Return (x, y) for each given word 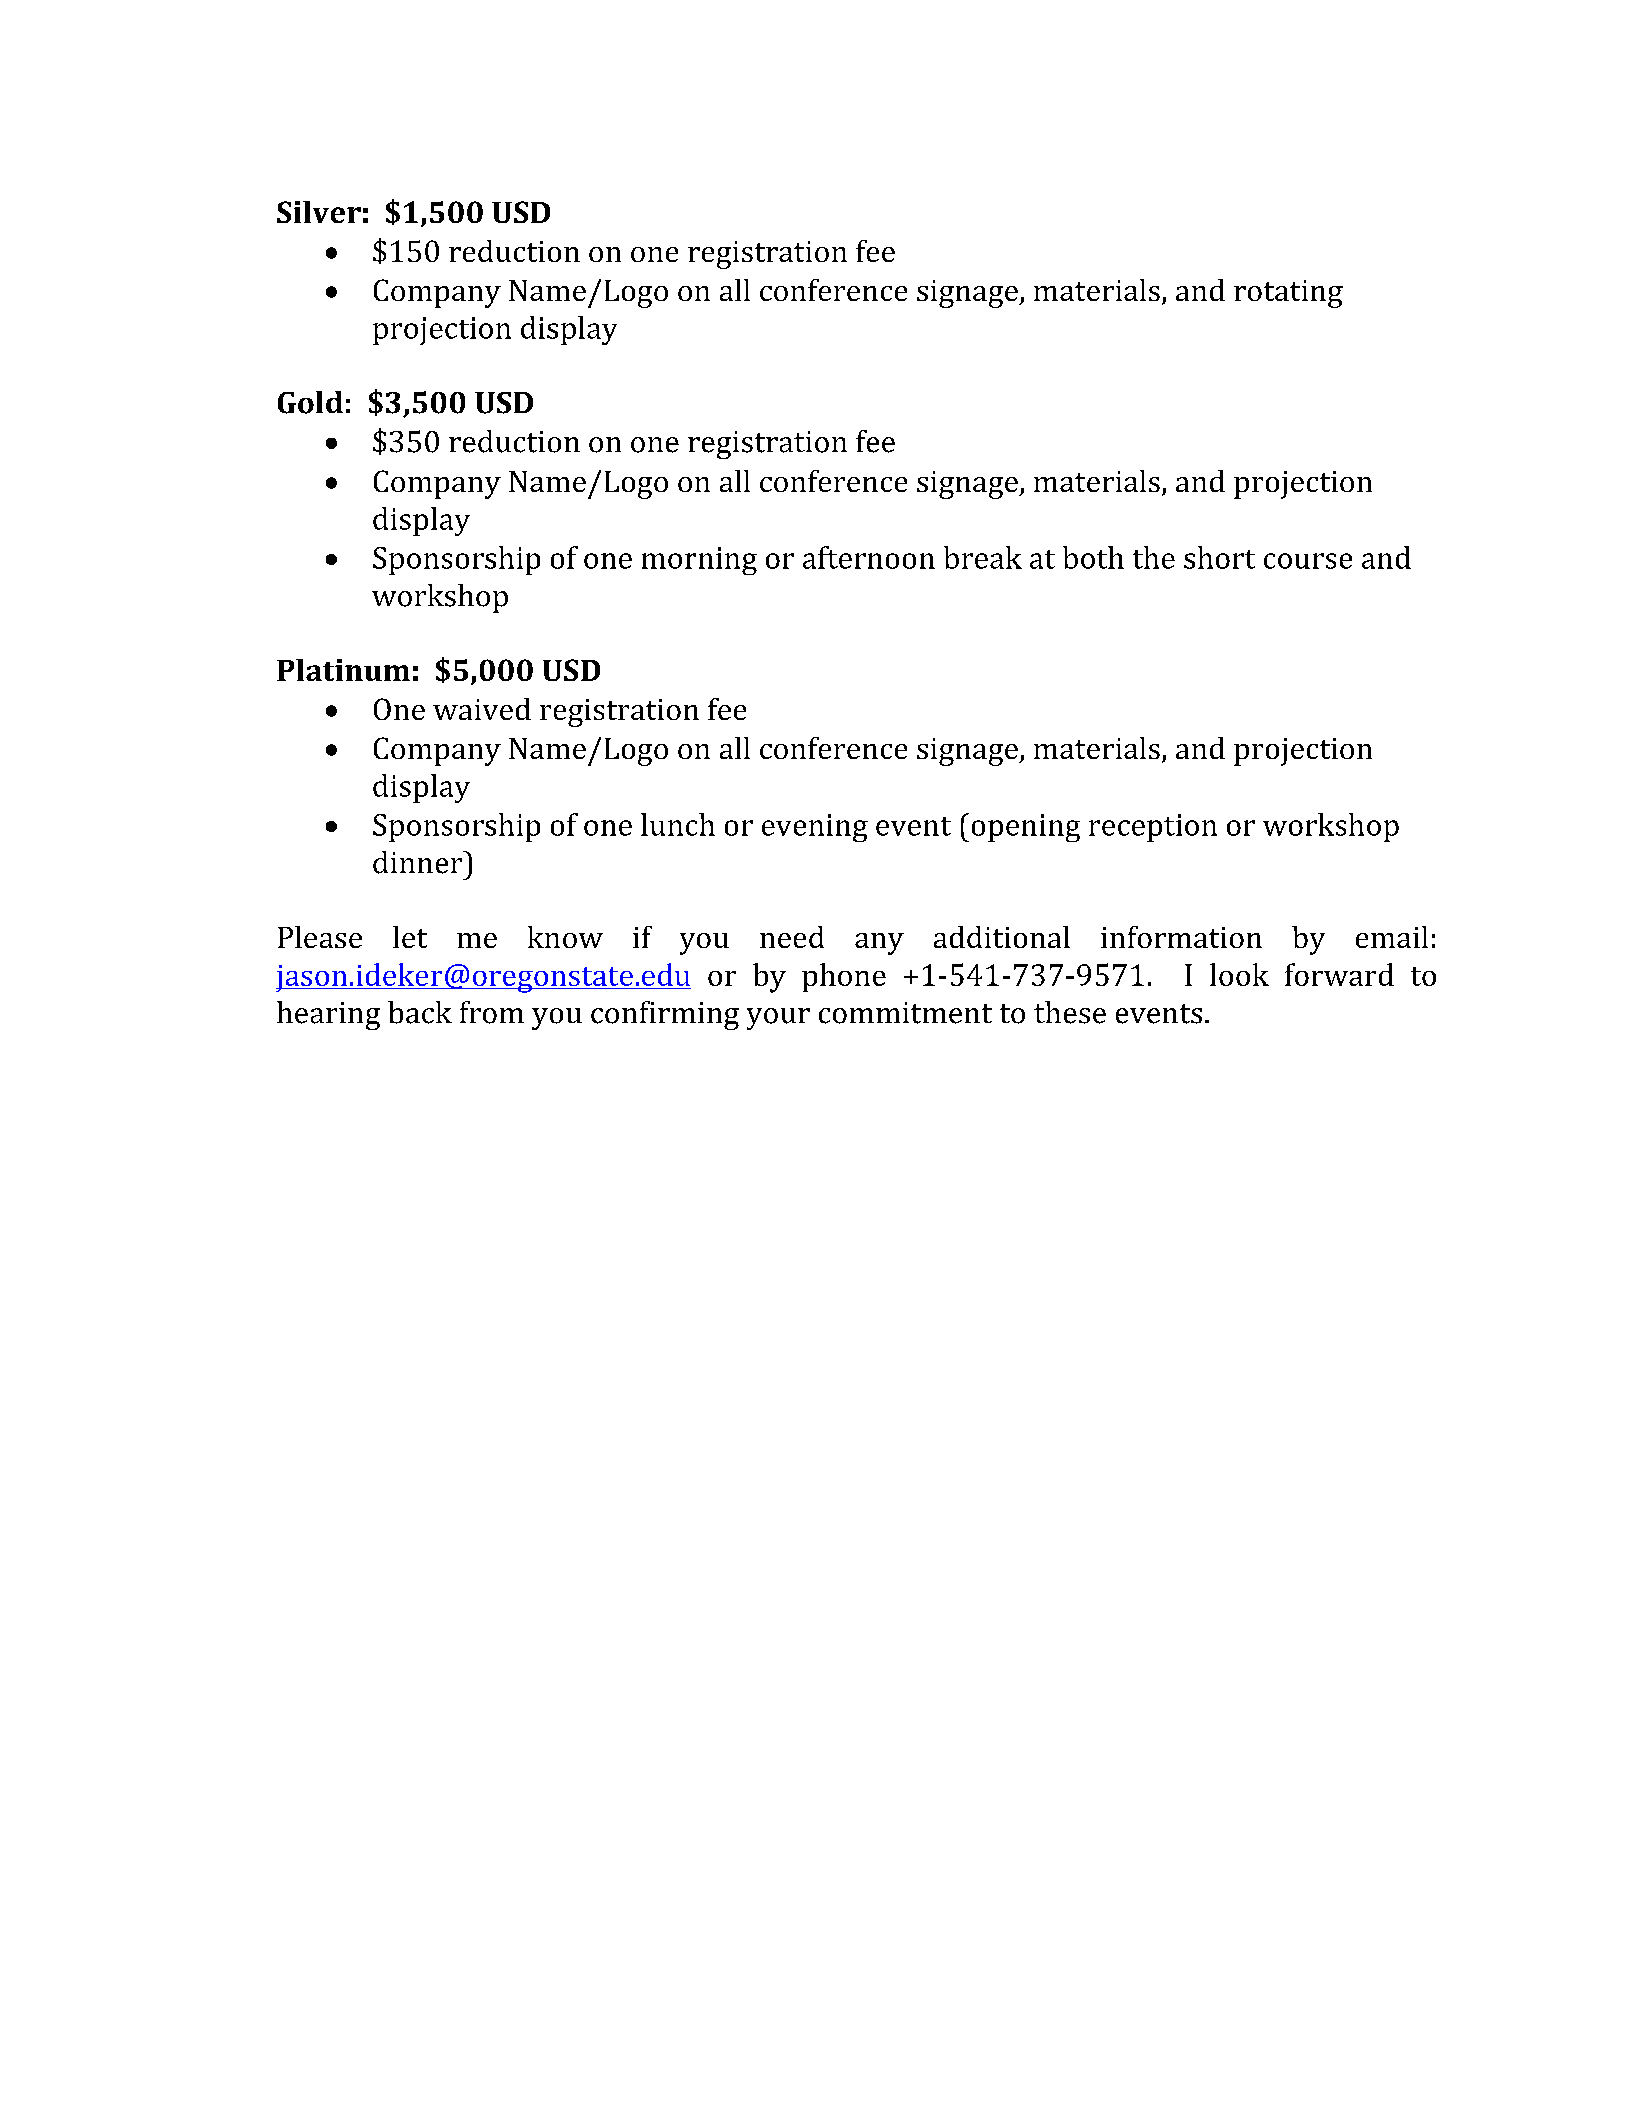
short (1219, 557)
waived (482, 709)
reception (1153, 828)
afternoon (869, 557)
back (420, 1012)
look (1239, 974)
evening (815, 828)
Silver (319, 212)
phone (844, 977)
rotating (1288, 294)
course (1308, 561)
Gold (310, 402)
